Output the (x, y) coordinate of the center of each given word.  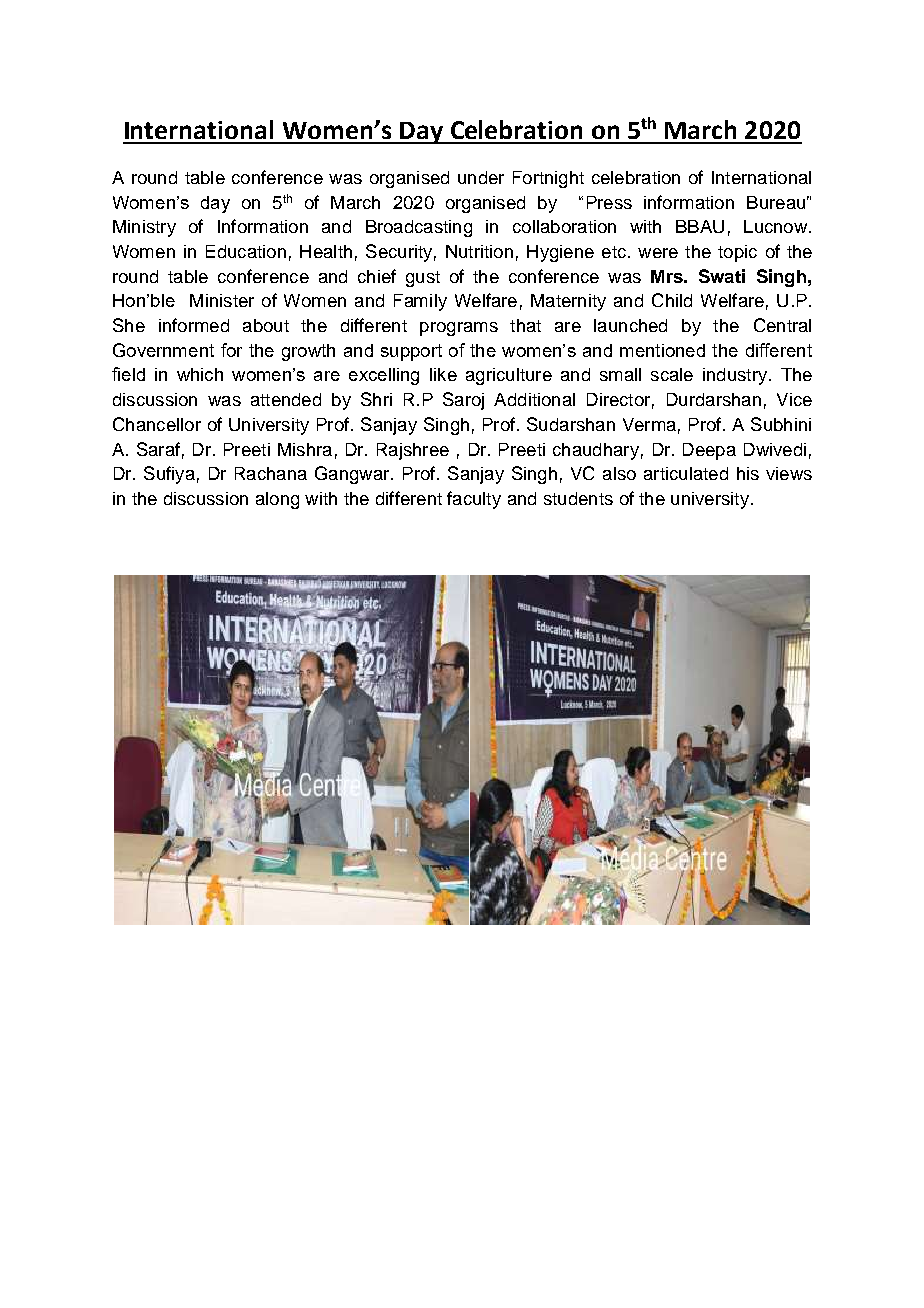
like (443, 374)
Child (672, 300)
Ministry (144, 228)
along (277, 500)
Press (609, 202)
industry (735, 376)
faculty (474, 500)
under (481, 177)
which (200, 374)
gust (423, 279)
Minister (222, 300)
